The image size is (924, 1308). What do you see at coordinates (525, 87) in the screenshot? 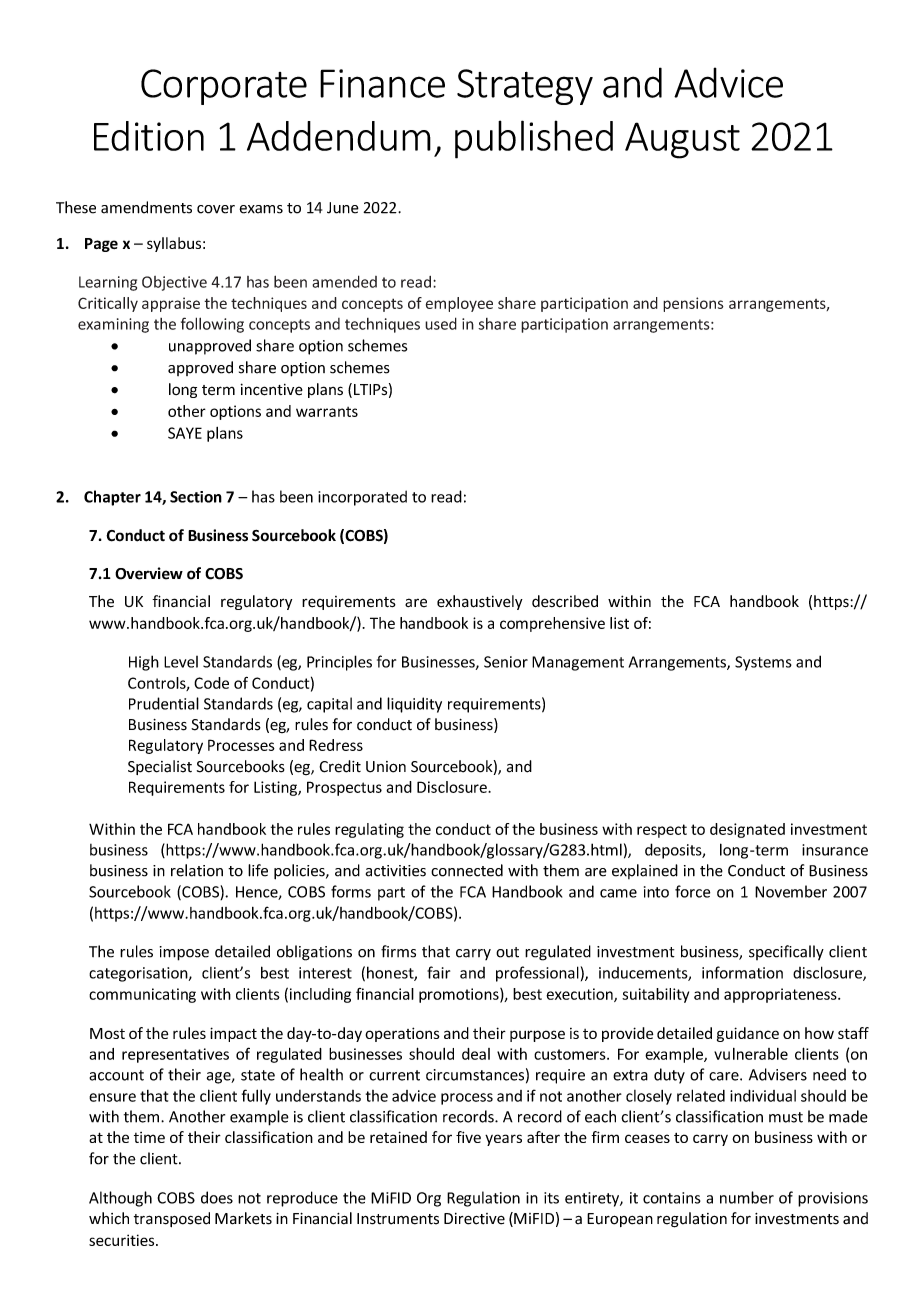
I see `Strategy` at bounding box center [525, 87].
